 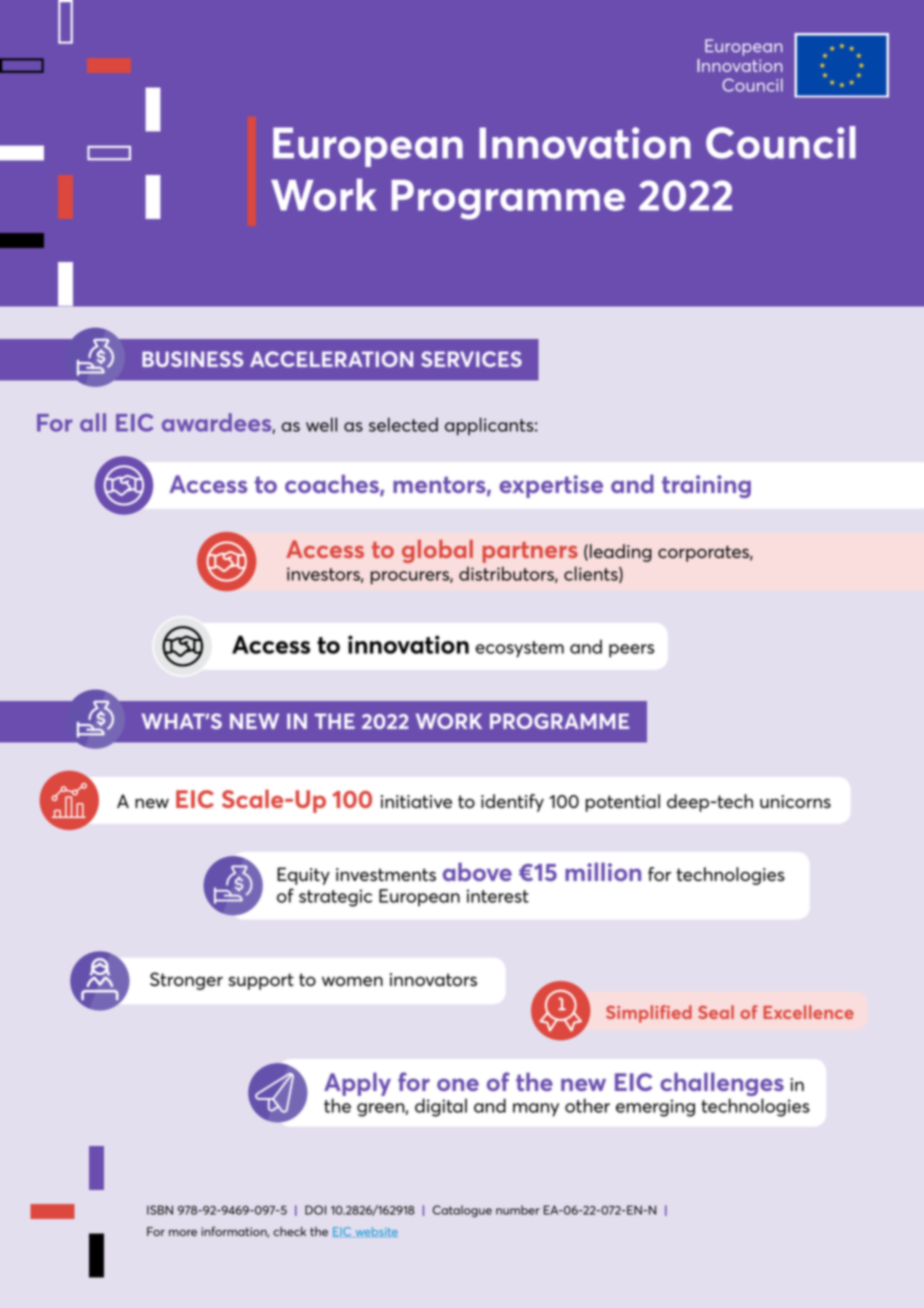 I want to click on ecosystem, so click(x=519, y=649).
